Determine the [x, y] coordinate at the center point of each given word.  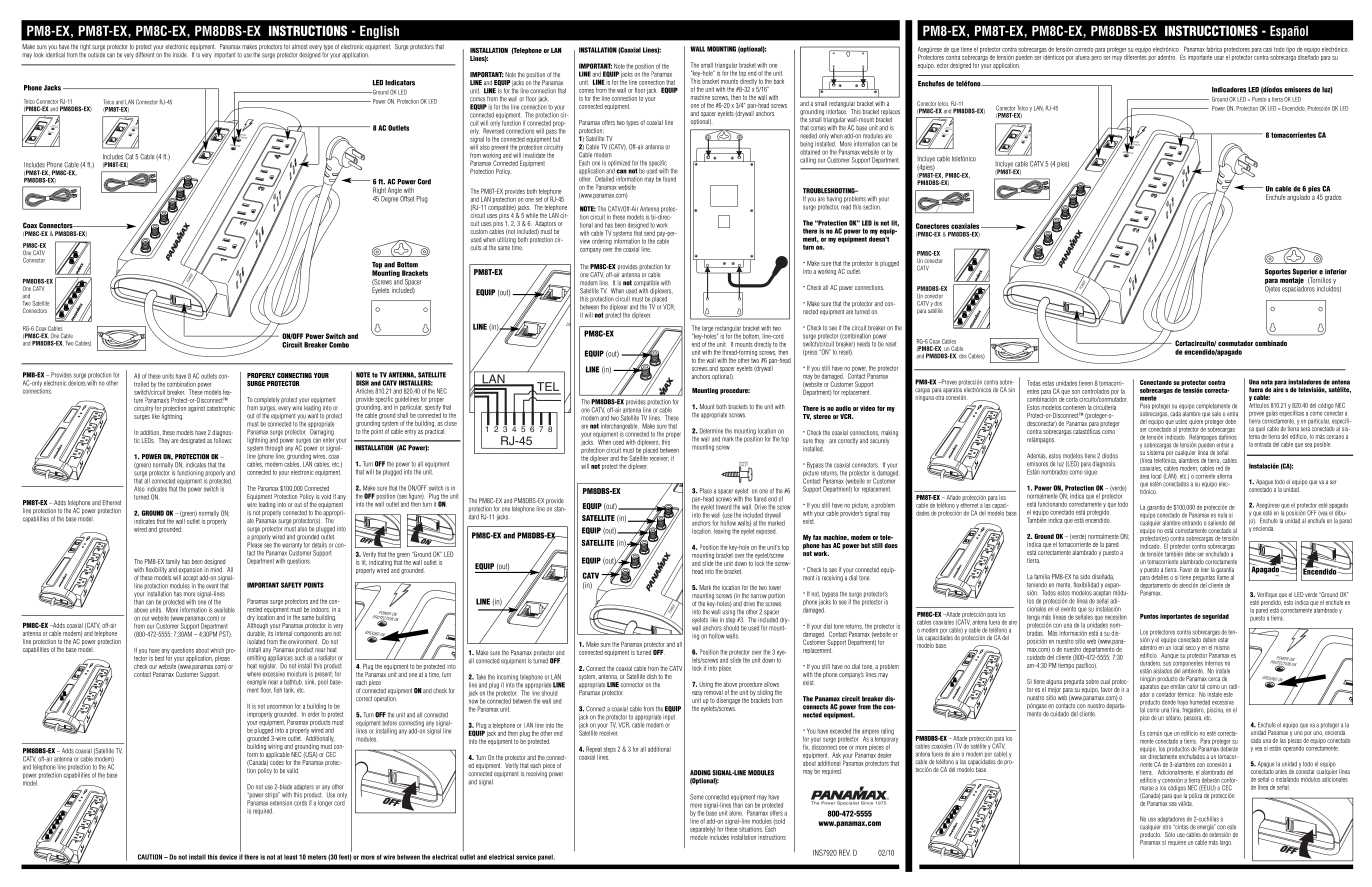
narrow [759, 596]
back [779, 81]
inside [180, 55]
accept [190, 578]
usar [1219, 58]
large [707, 329]
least [290, 857]
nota [1267, 382]
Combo [339, 345]
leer [1205, 570]
